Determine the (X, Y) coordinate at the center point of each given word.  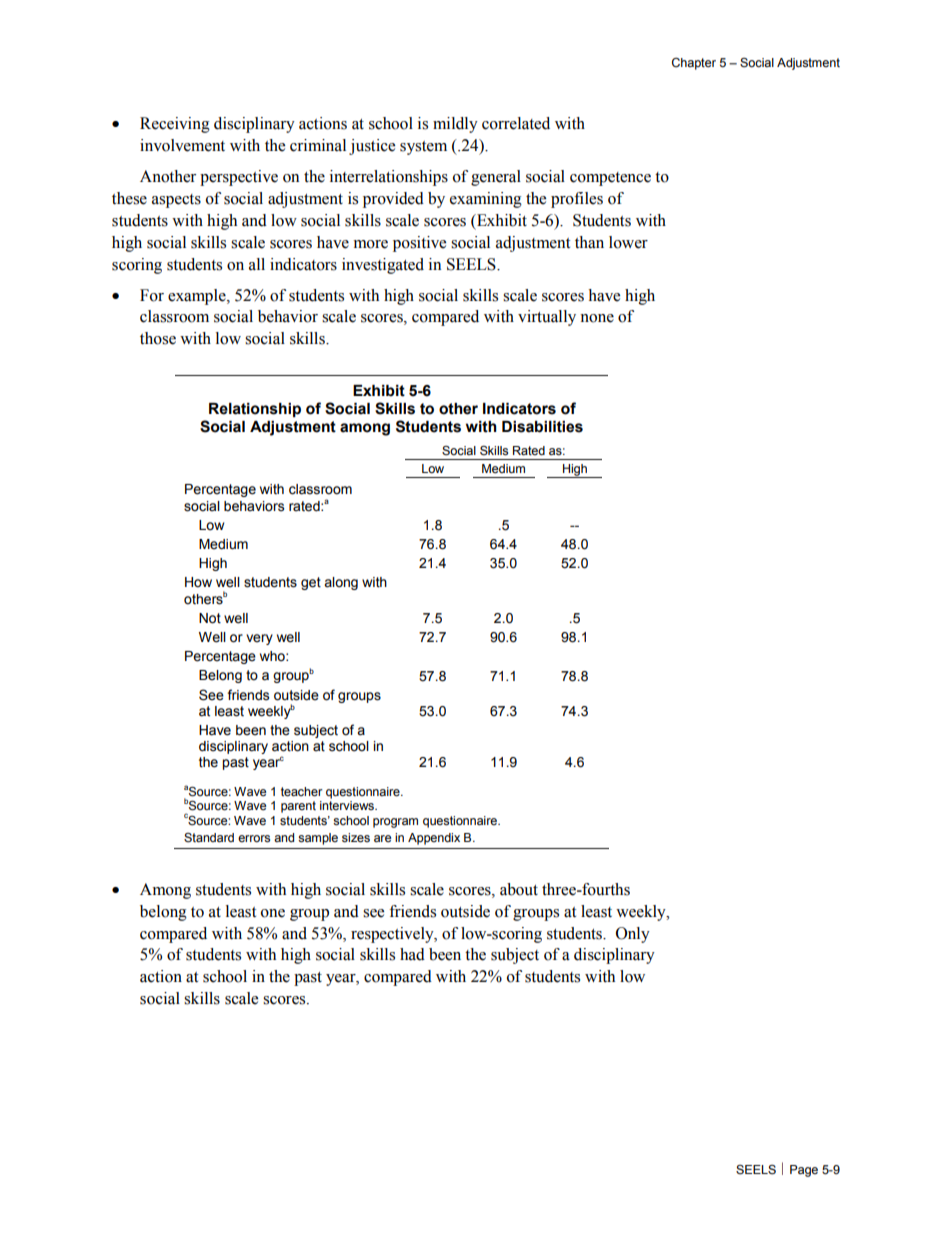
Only (633, 935)
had (412, 954)
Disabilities (542, 427)
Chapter (694, 64)
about (519, 889)
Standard (209, 838)
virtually (547, 318)
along (341, 583)
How (198, 582)
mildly (455, 125)
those (158, 338)
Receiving (175, 125)
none (597, 318)
